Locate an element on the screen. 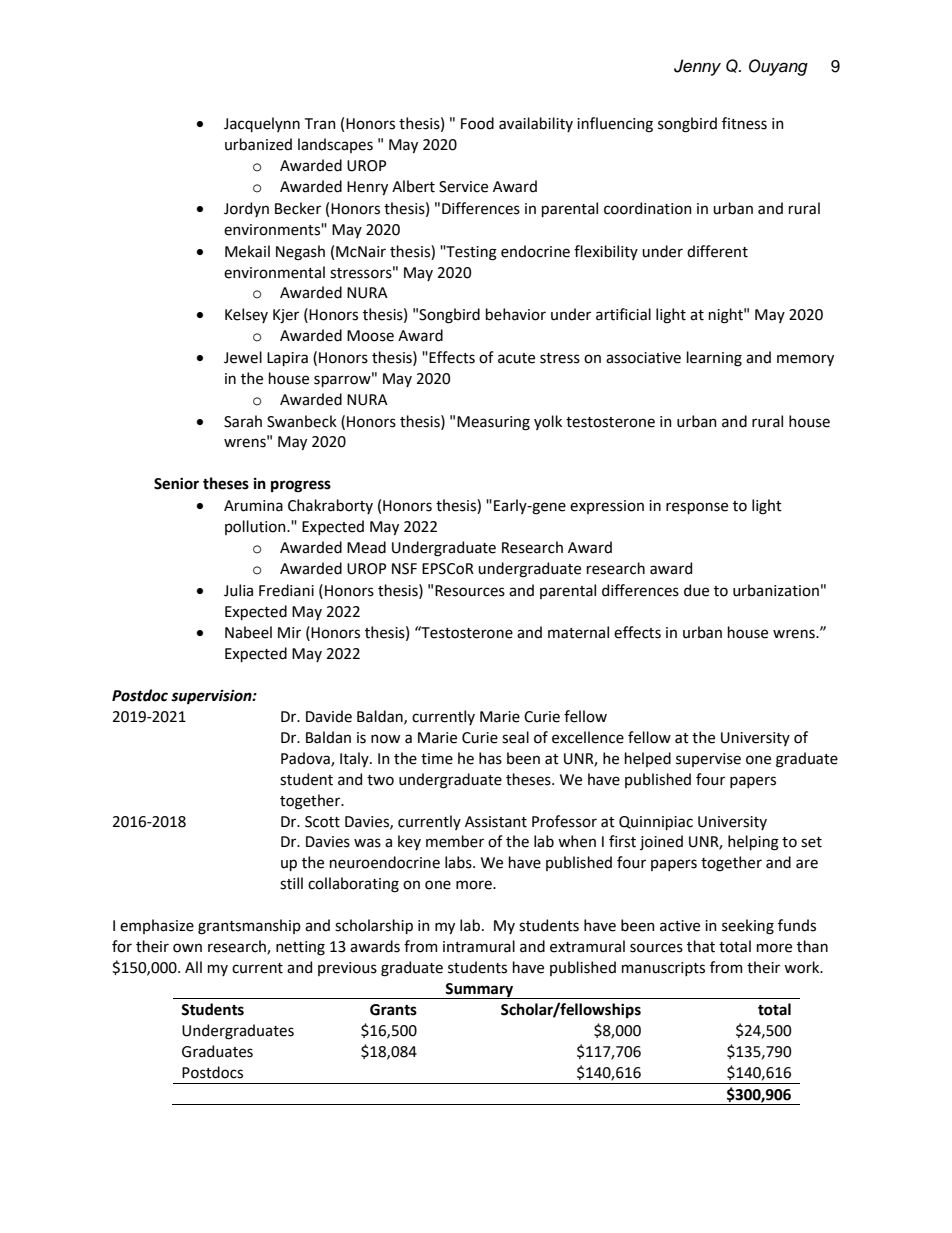  fitness is located at coordinates (744, 123).
